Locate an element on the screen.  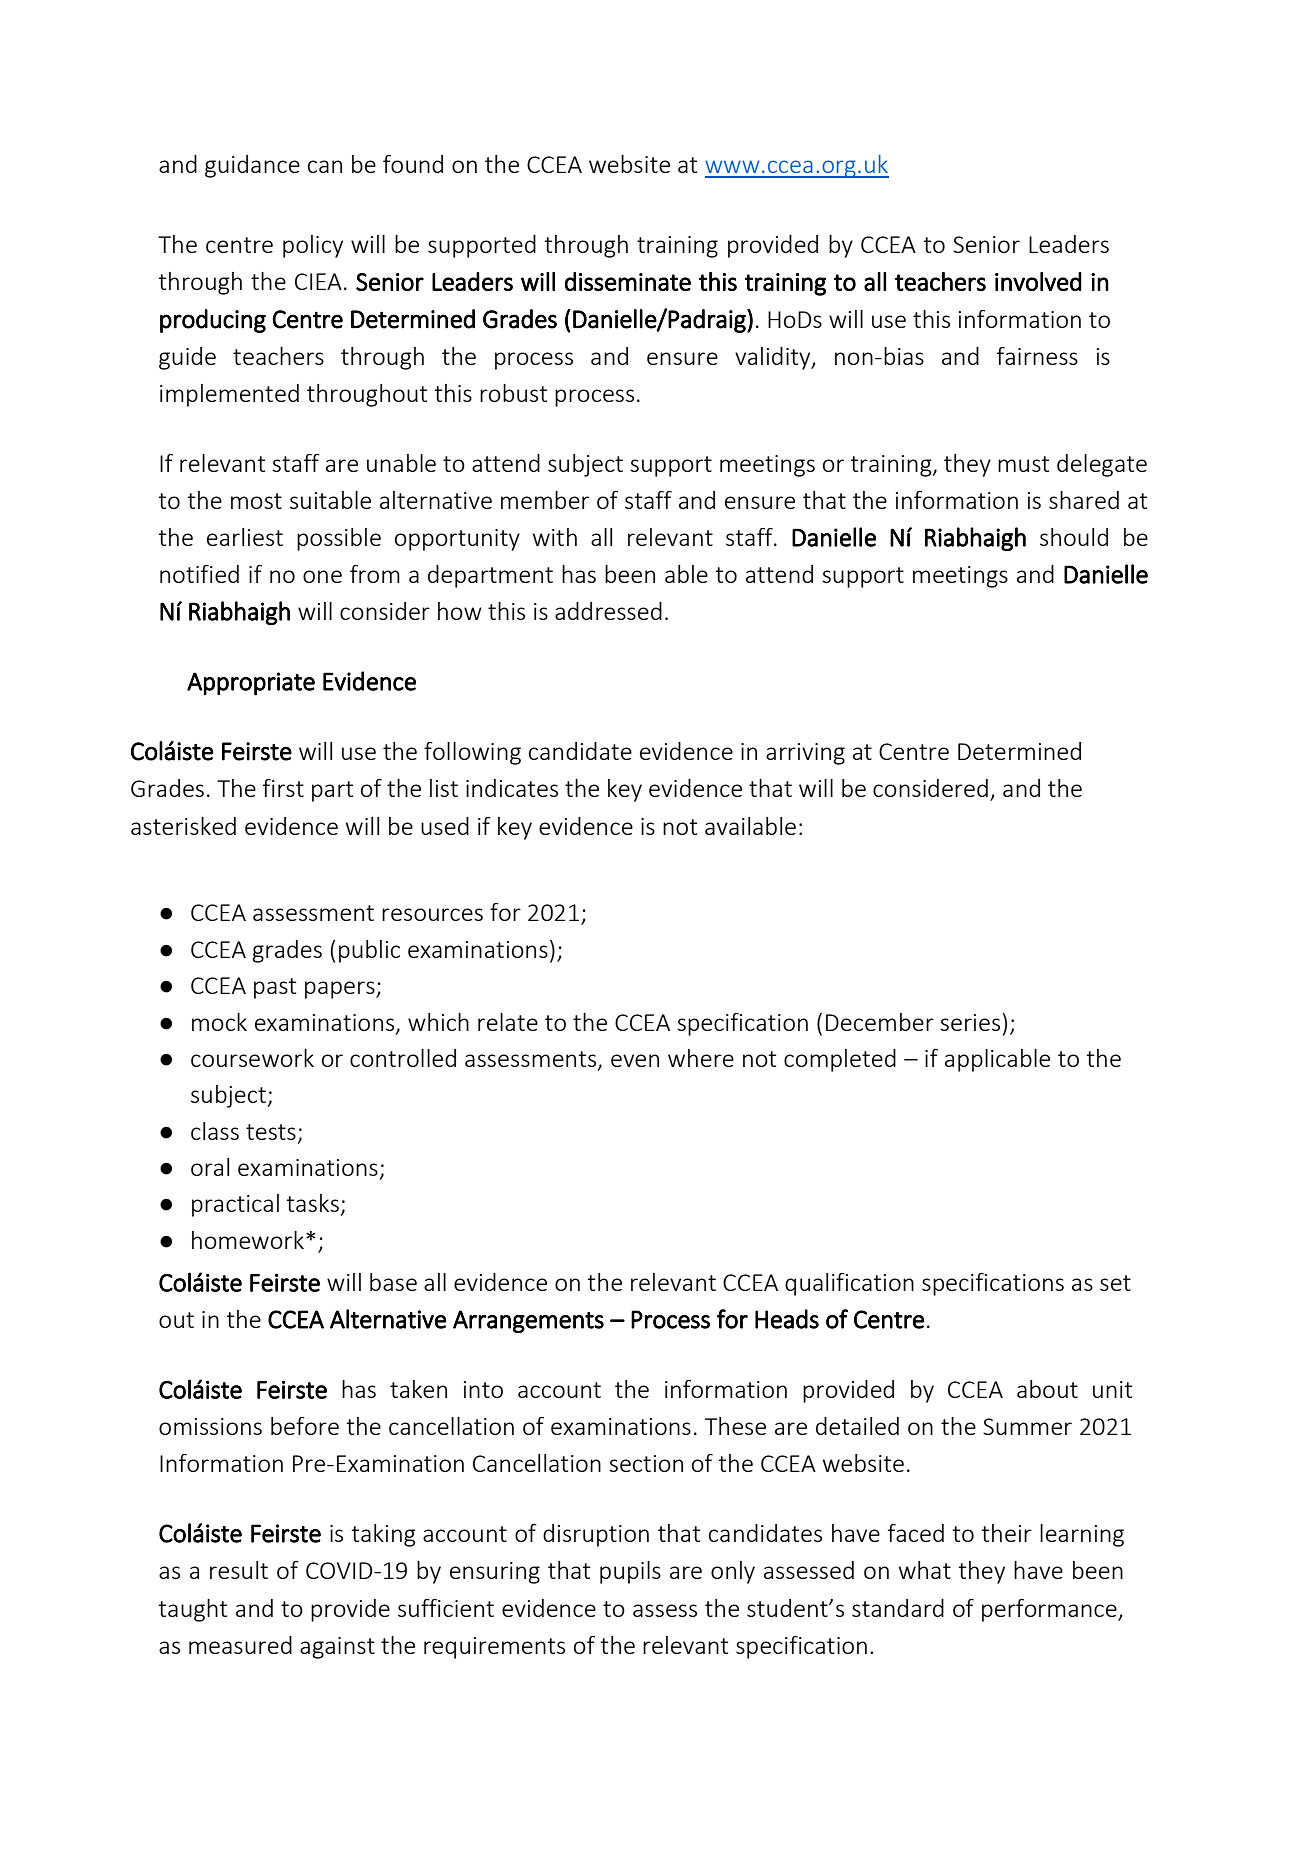
most is located at coordinates (256, 501).
